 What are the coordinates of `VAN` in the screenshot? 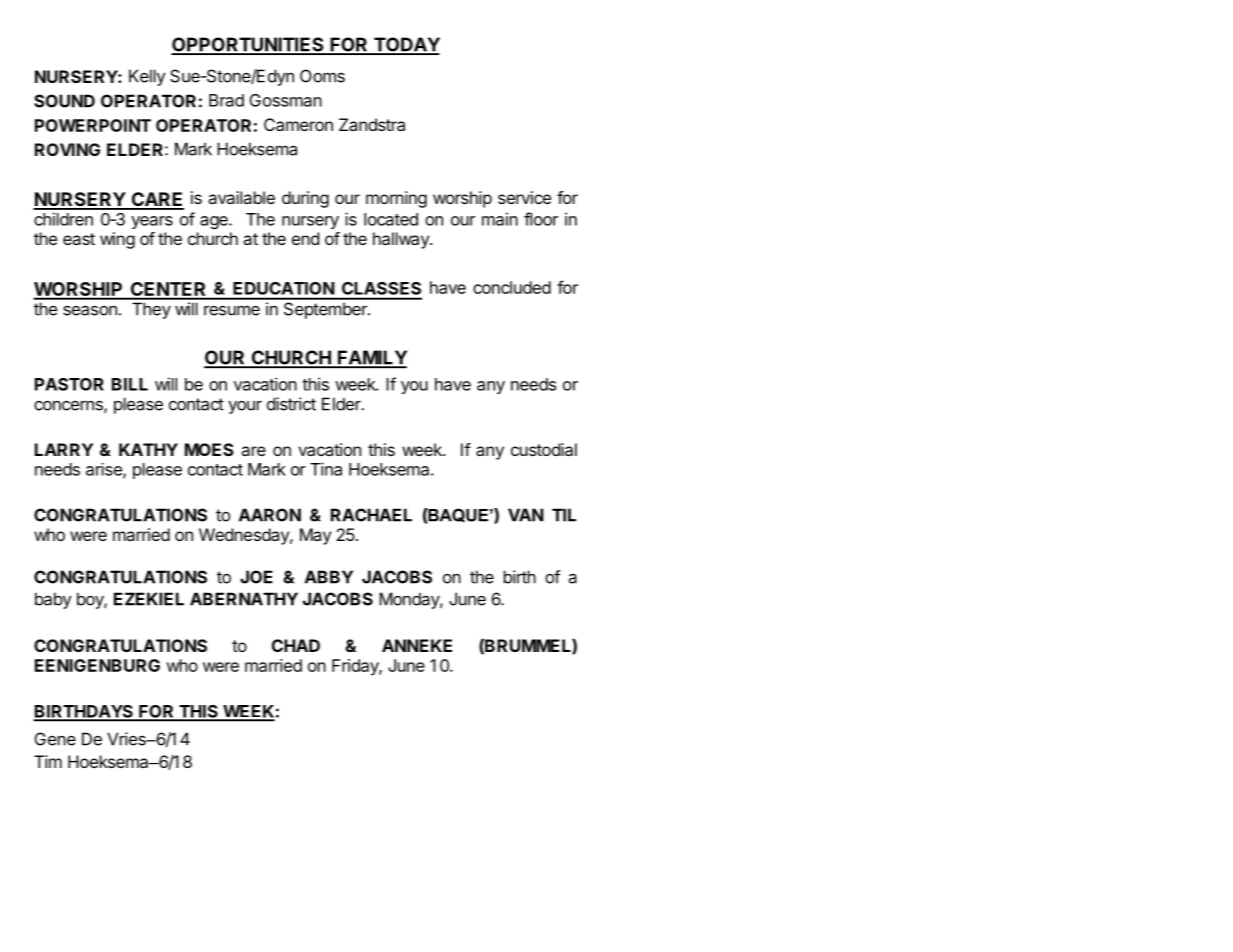 It's located at (526, 515).
